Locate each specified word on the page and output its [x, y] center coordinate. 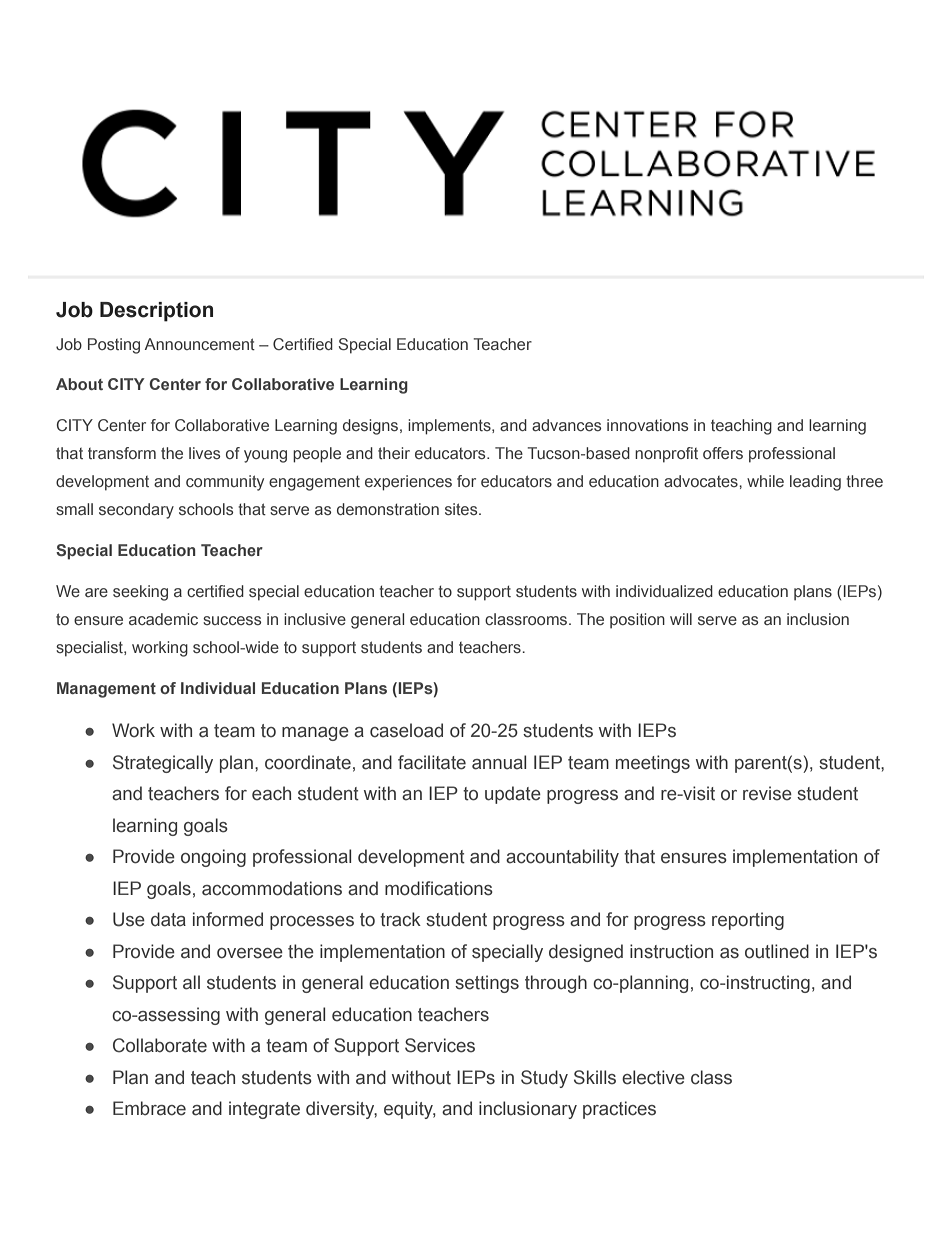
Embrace [149, 1108]
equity [410, 1110]
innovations [647, 425]
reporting [748, 921]
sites [462, 509]
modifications [439, 888]
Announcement [200, 344]
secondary [136, 511]
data [168, 919]
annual [499, 762]
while [765, 481]
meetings [653, 764]
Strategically [163, 764]
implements [450, 427]
